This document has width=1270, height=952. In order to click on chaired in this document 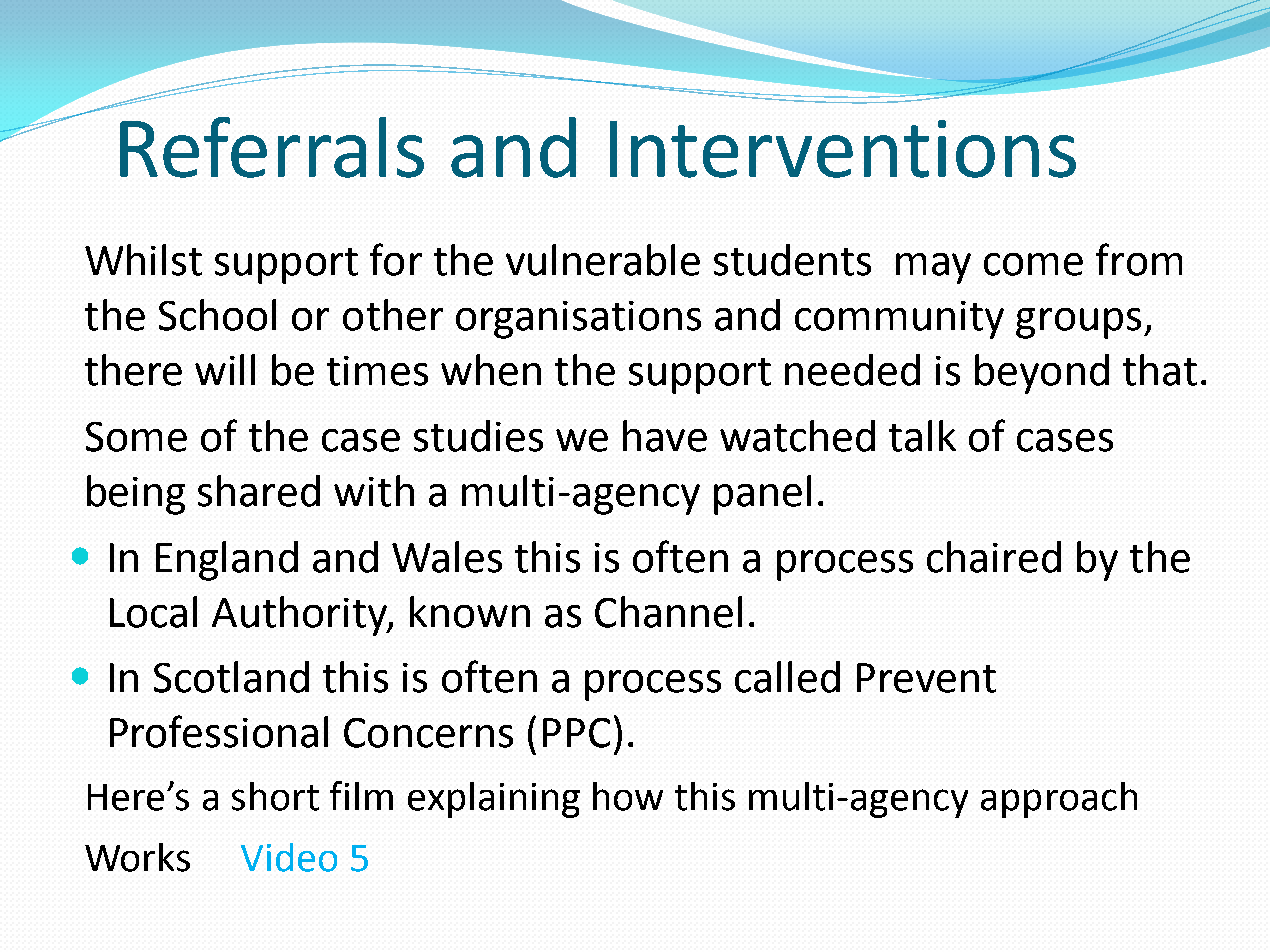, I will do `click(994, 557)`.
